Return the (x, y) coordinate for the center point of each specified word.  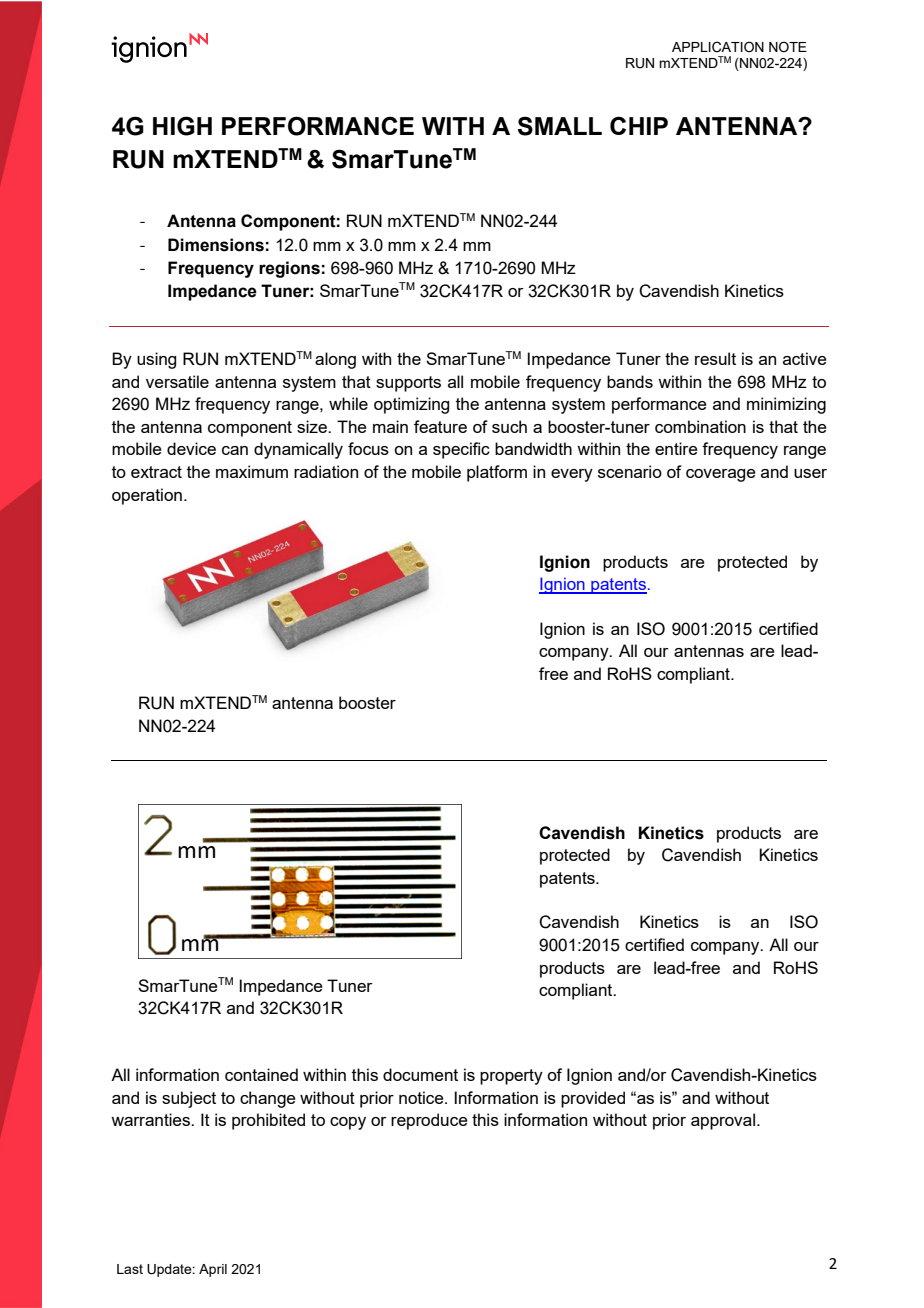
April (213, 1270)
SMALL (560, 126)
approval (723, 1121)
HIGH (182, 126)
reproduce (429, 1121)
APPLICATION (718, 47)
